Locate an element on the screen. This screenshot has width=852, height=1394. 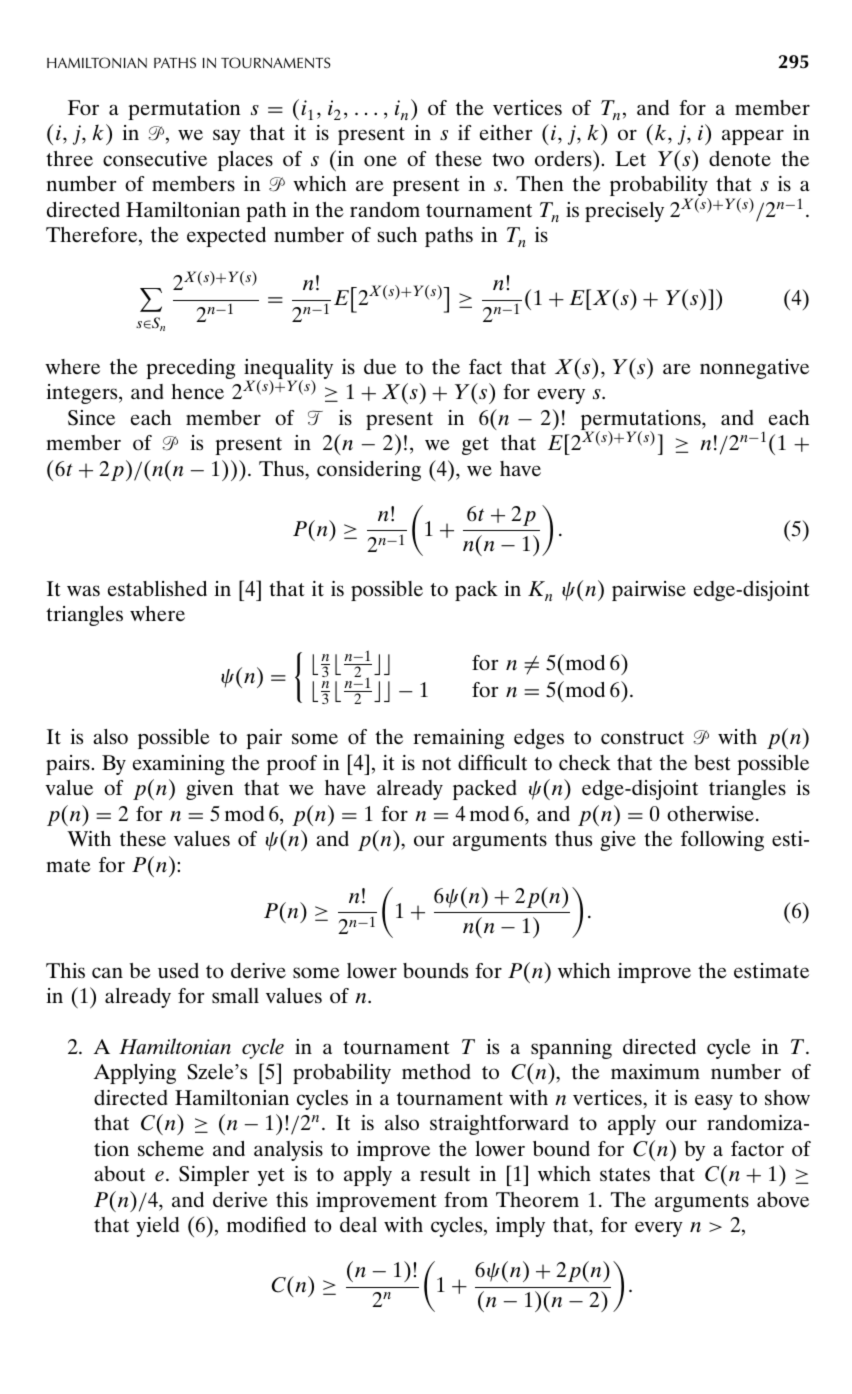
remaining is located at coordinates (458, 739).
